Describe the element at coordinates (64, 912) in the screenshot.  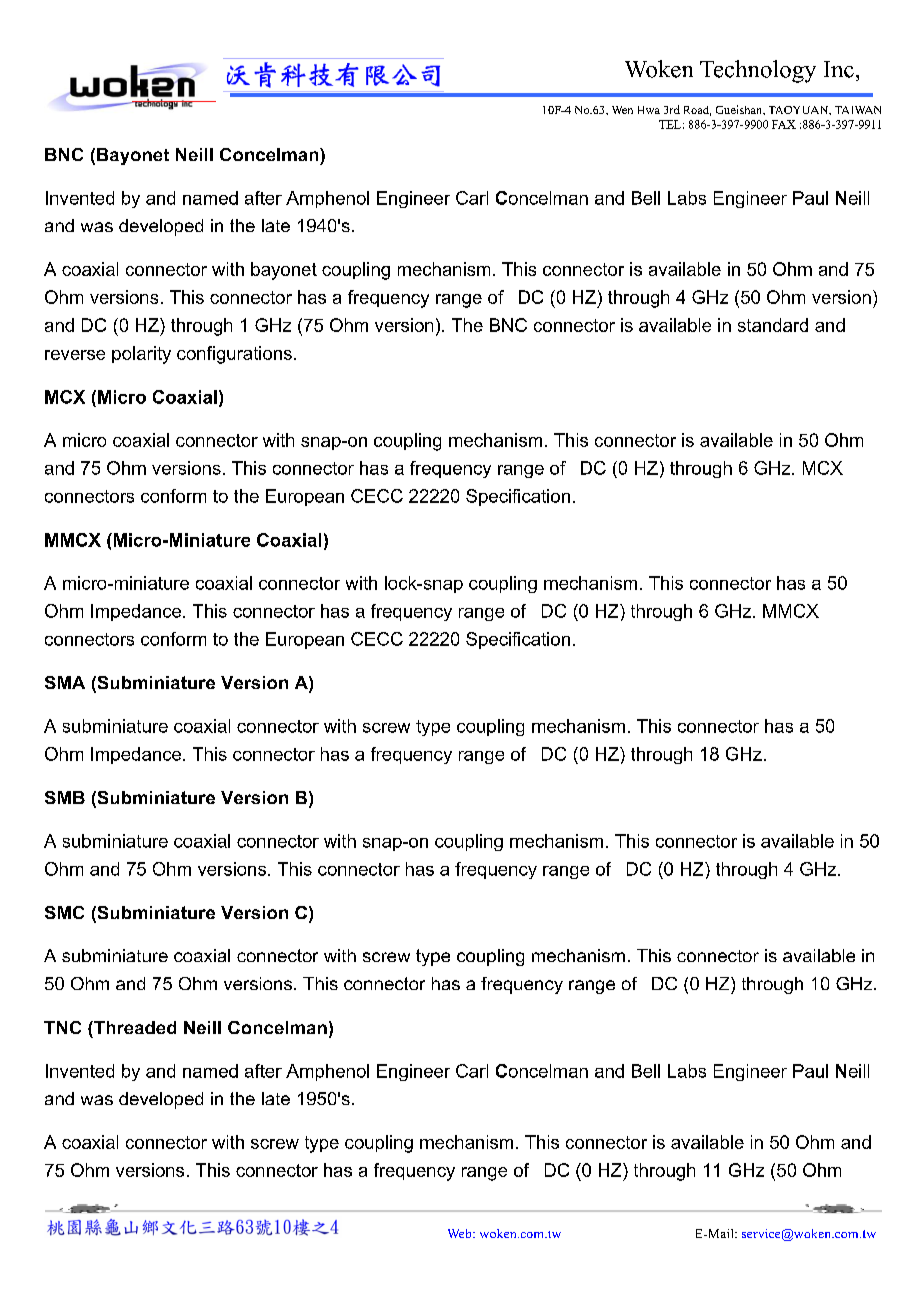
I see `SMC` at that location.
